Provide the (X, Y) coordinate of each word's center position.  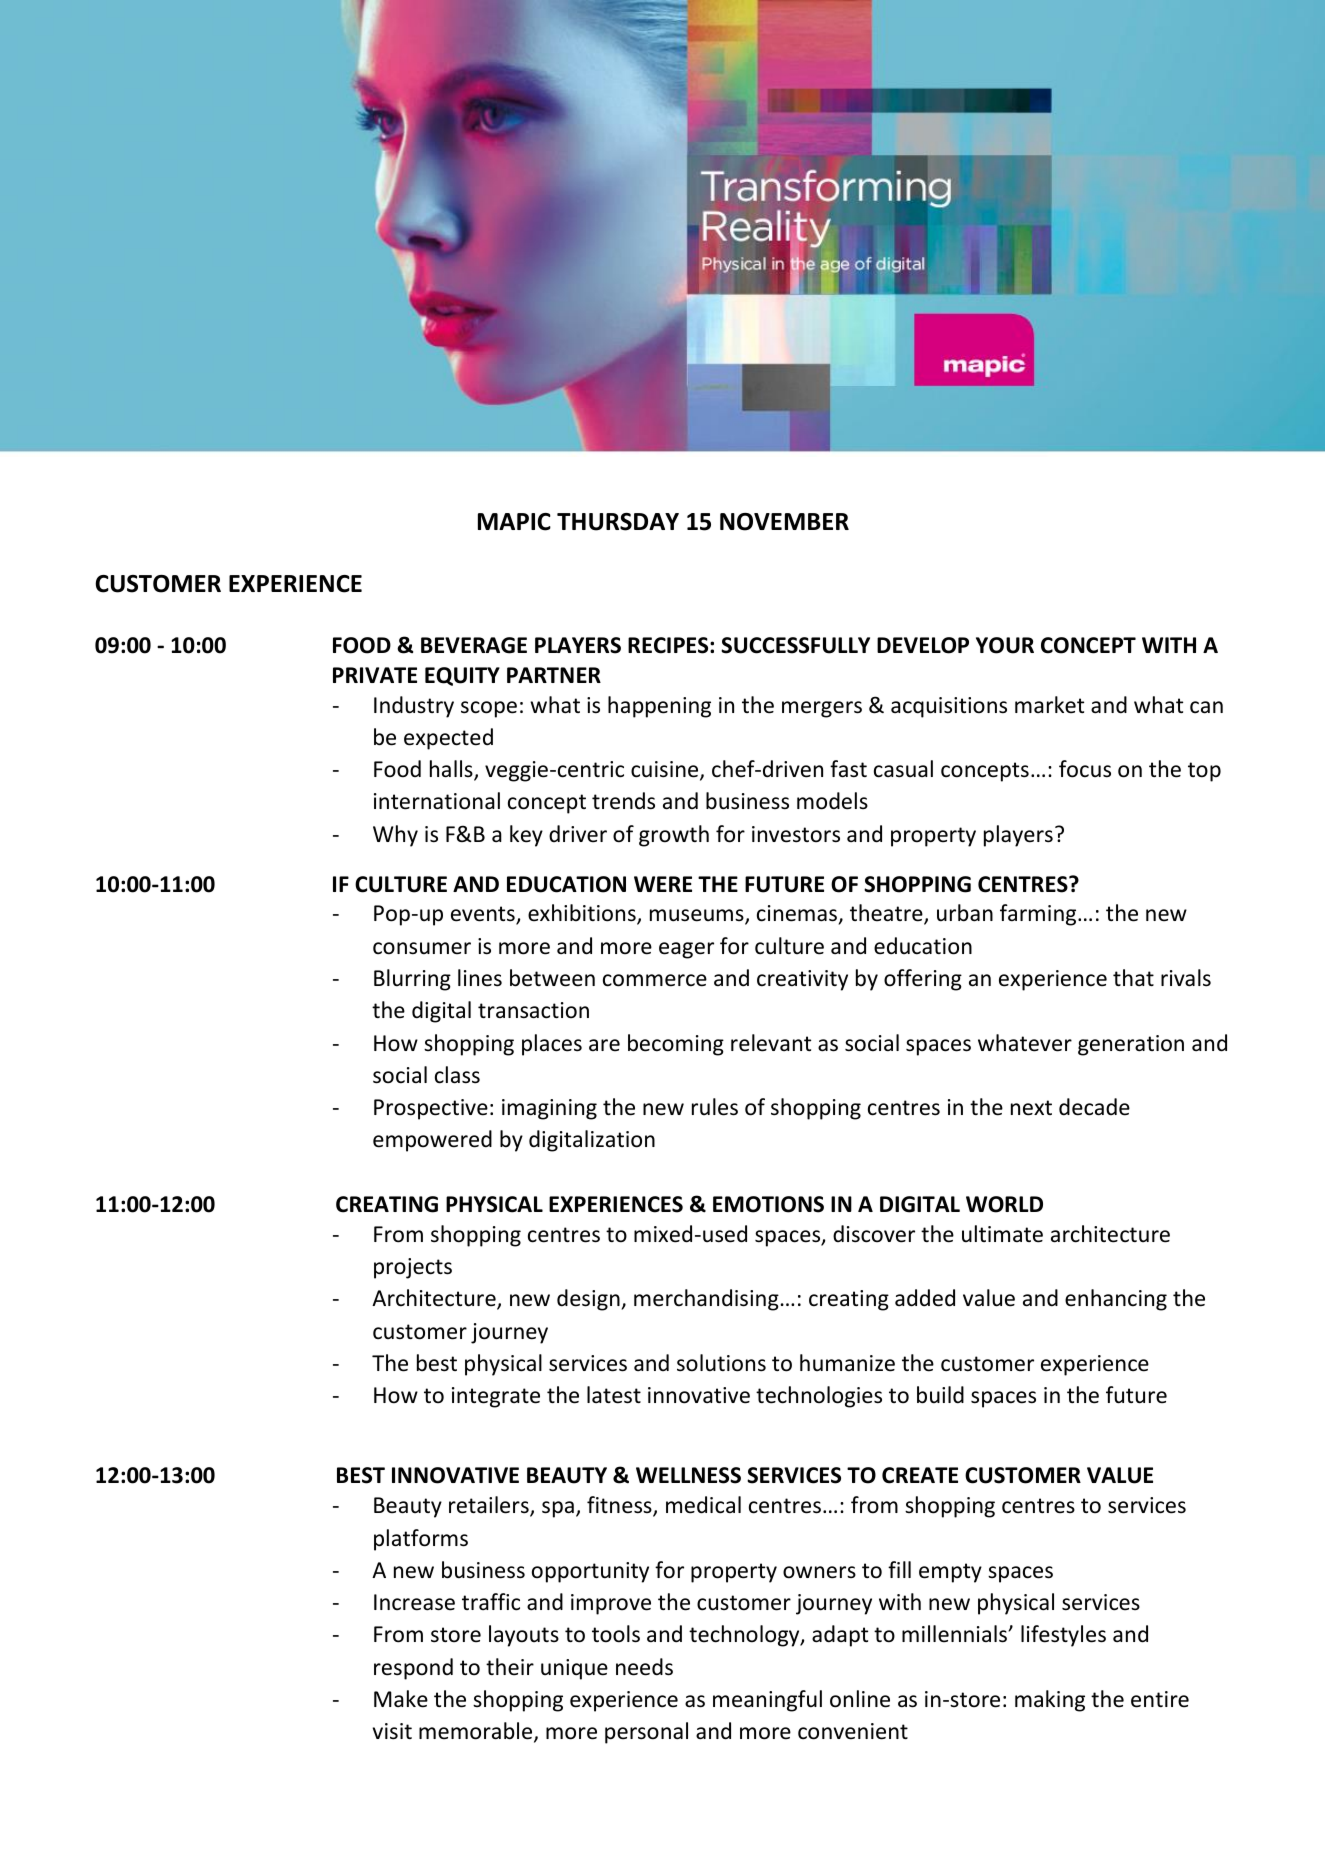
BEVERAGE (474, 645)
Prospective (431, 1109)
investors (796, 834)
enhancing (1116, 1300)
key (526, 836)
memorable (477, 1732)
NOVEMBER (784, 522)
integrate (496, 1397)
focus (1085, 769)
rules (715, 1107)
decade (1094, 1107)
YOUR (1005, 645)
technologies (819, 1397)
